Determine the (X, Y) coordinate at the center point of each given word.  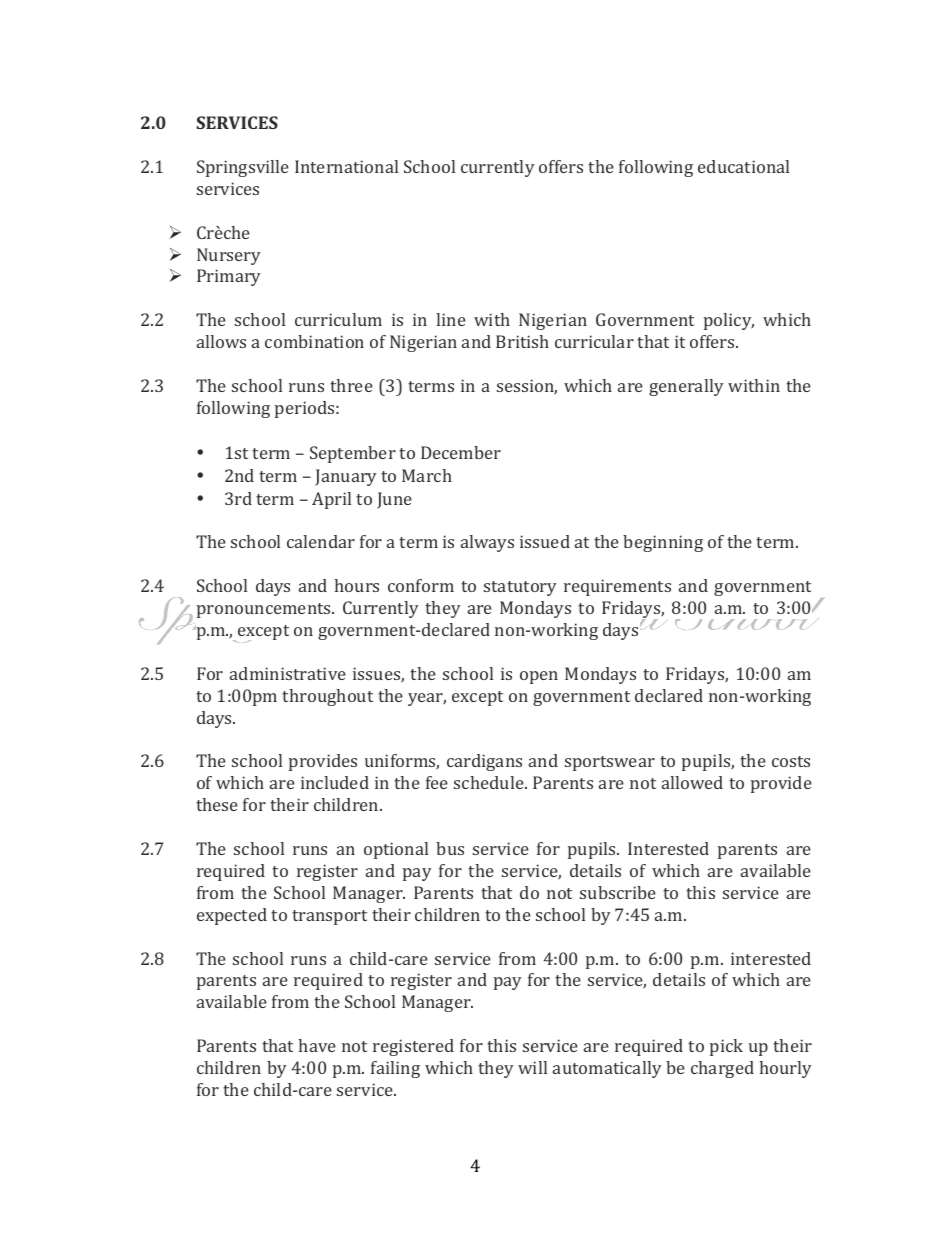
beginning (663, 543)
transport (329, 917)
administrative (288, 673)
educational (743, 166)
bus (450, 848)
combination (314, 341)
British (522, 341)
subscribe (618, 892)
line (451, 319)
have (317, 1045)
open (539, 677)
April (331, 500)
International (346, 166)
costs (791, 761)
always (487, 543)
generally (686, 387)
